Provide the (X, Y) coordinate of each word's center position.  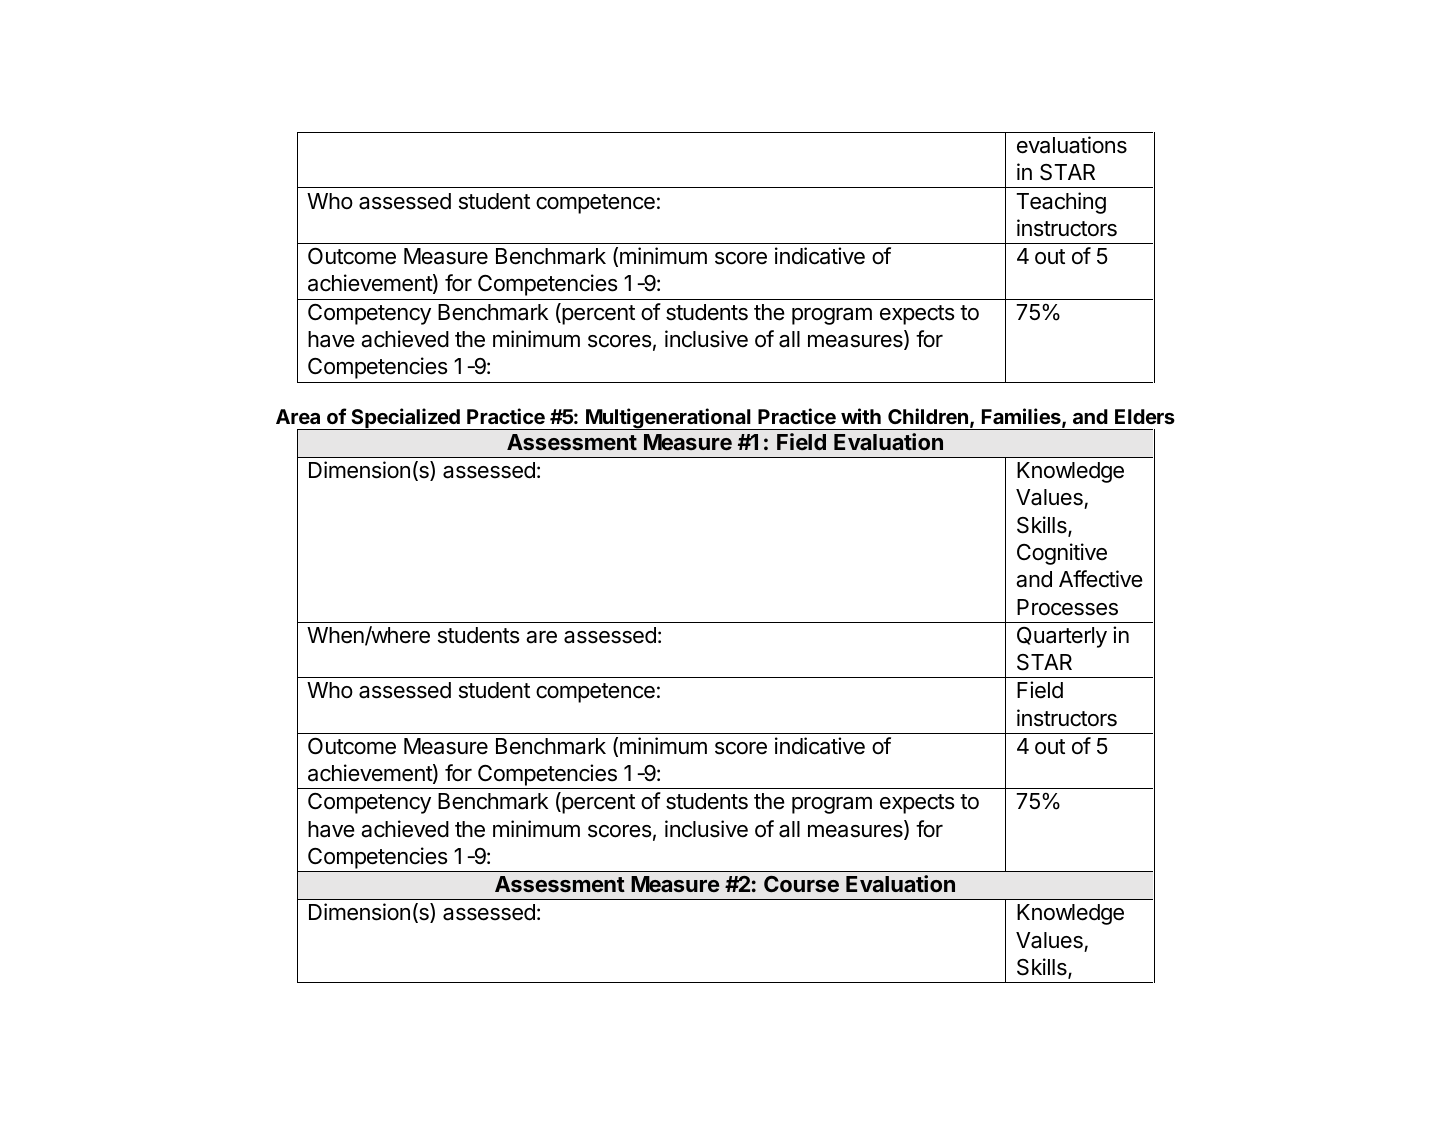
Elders (1145, 416)
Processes (1067, 607)
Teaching (1061, 203)
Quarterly (1062, 637)
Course (801, 884)
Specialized (405, 419)
